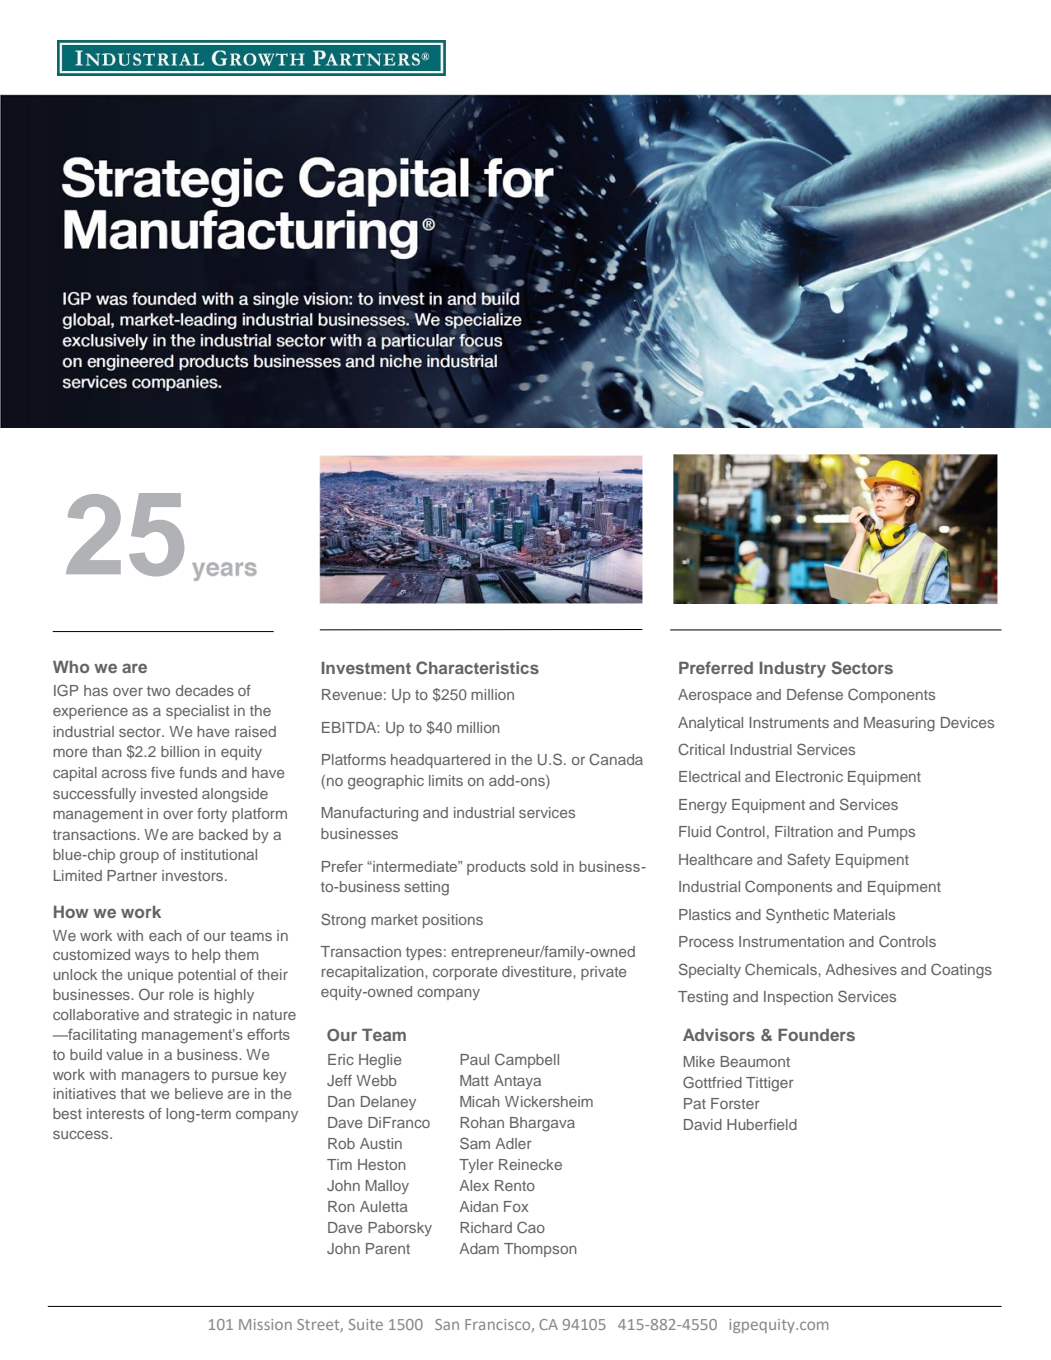 The image size is (1051, 1360). I want to click on Mission, so click(265, 1324).
